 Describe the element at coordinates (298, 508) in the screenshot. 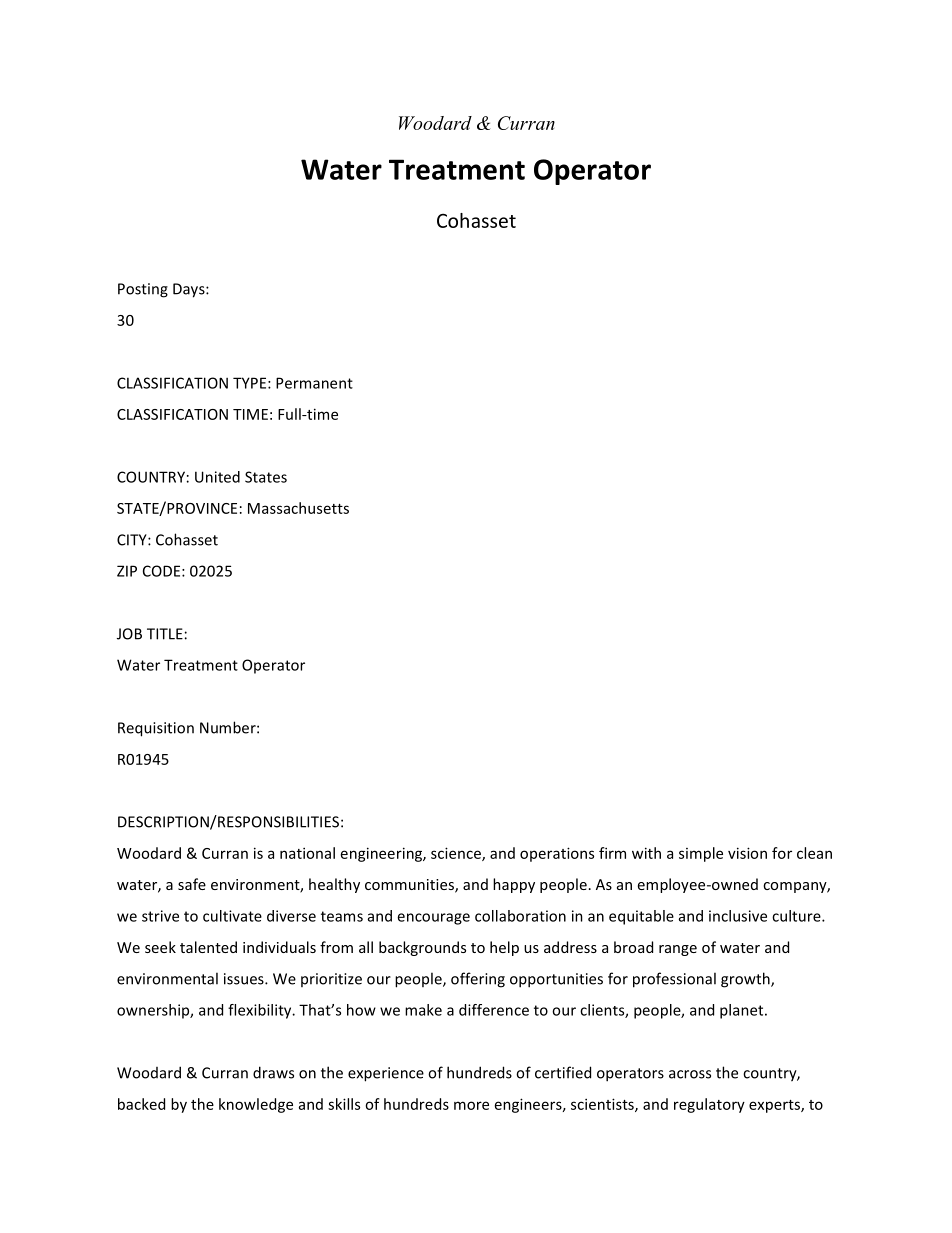

I see `Massachusetts` at that location.
